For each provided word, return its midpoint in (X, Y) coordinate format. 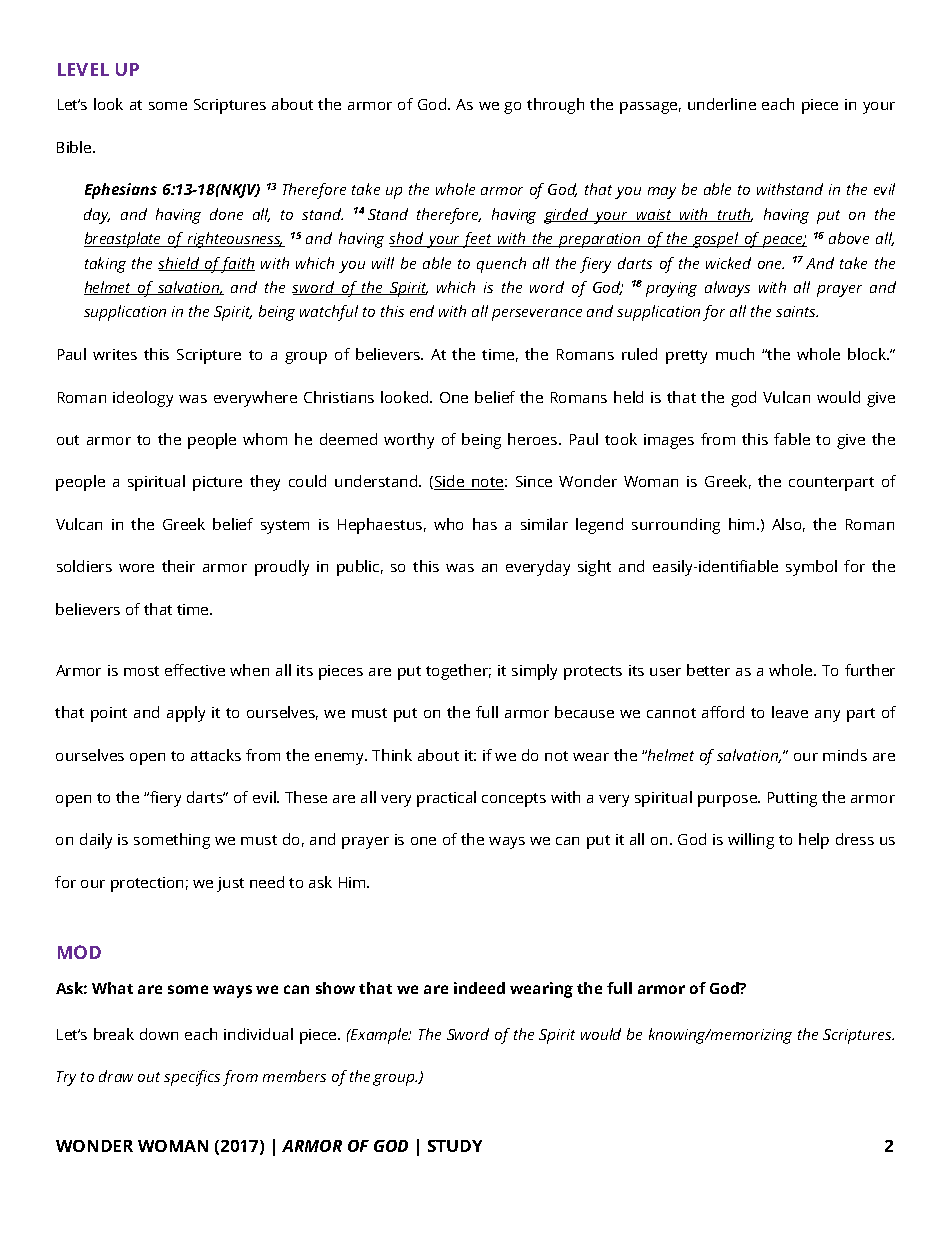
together (458, 672)
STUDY (455, 1146)
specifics (192, 1078)
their (178, 566)
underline (722, 104)
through (555, 106)
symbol (811, 568)
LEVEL (83, 69)
